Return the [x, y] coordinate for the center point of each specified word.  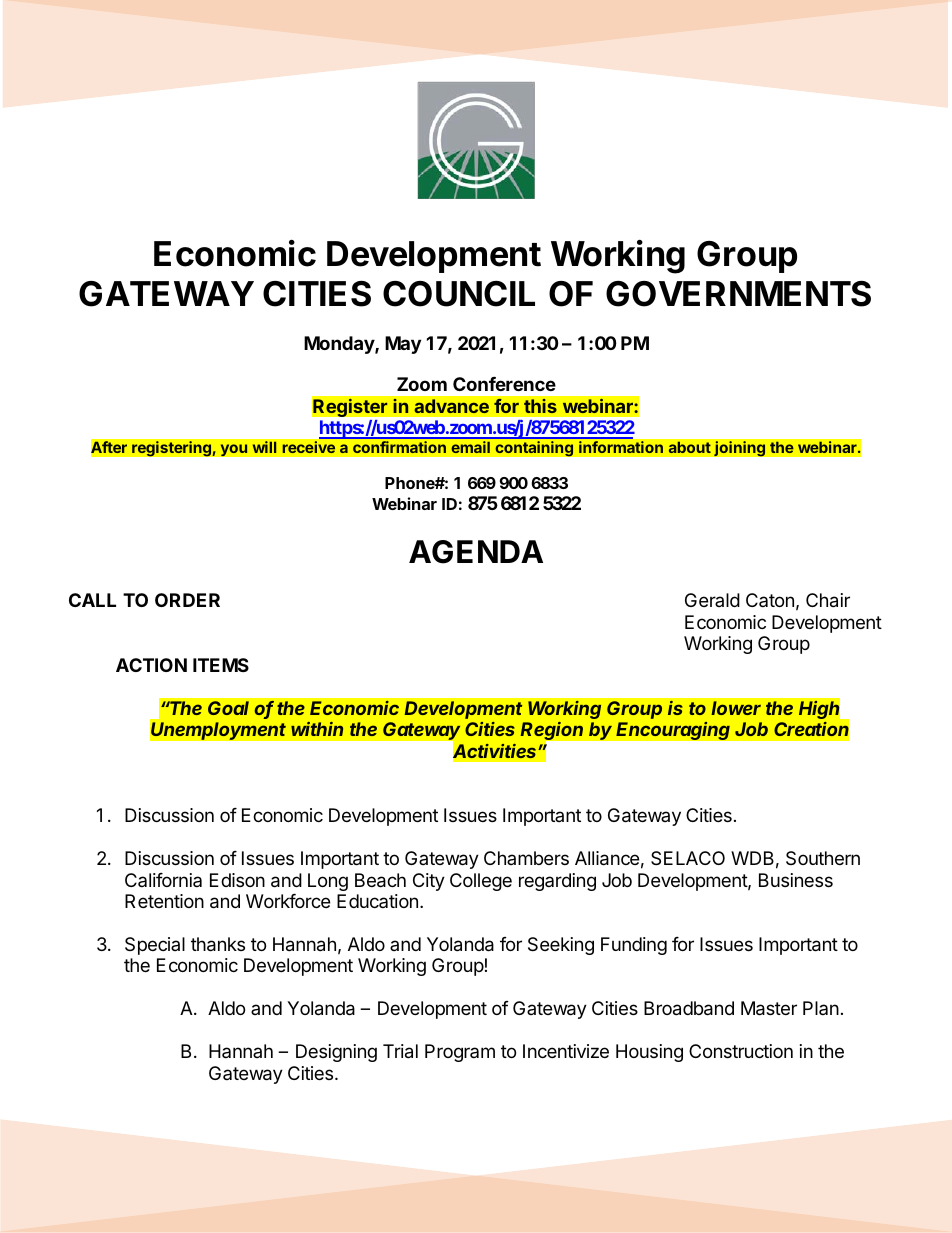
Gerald [712, 600]
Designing [336, 1053]
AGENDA [476, 552]
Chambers [526, 858]
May [403, 345]
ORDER [187, 600]
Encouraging [673, 730]
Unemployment [218, 731]
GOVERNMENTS [738, 294]
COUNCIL [459, 294]
